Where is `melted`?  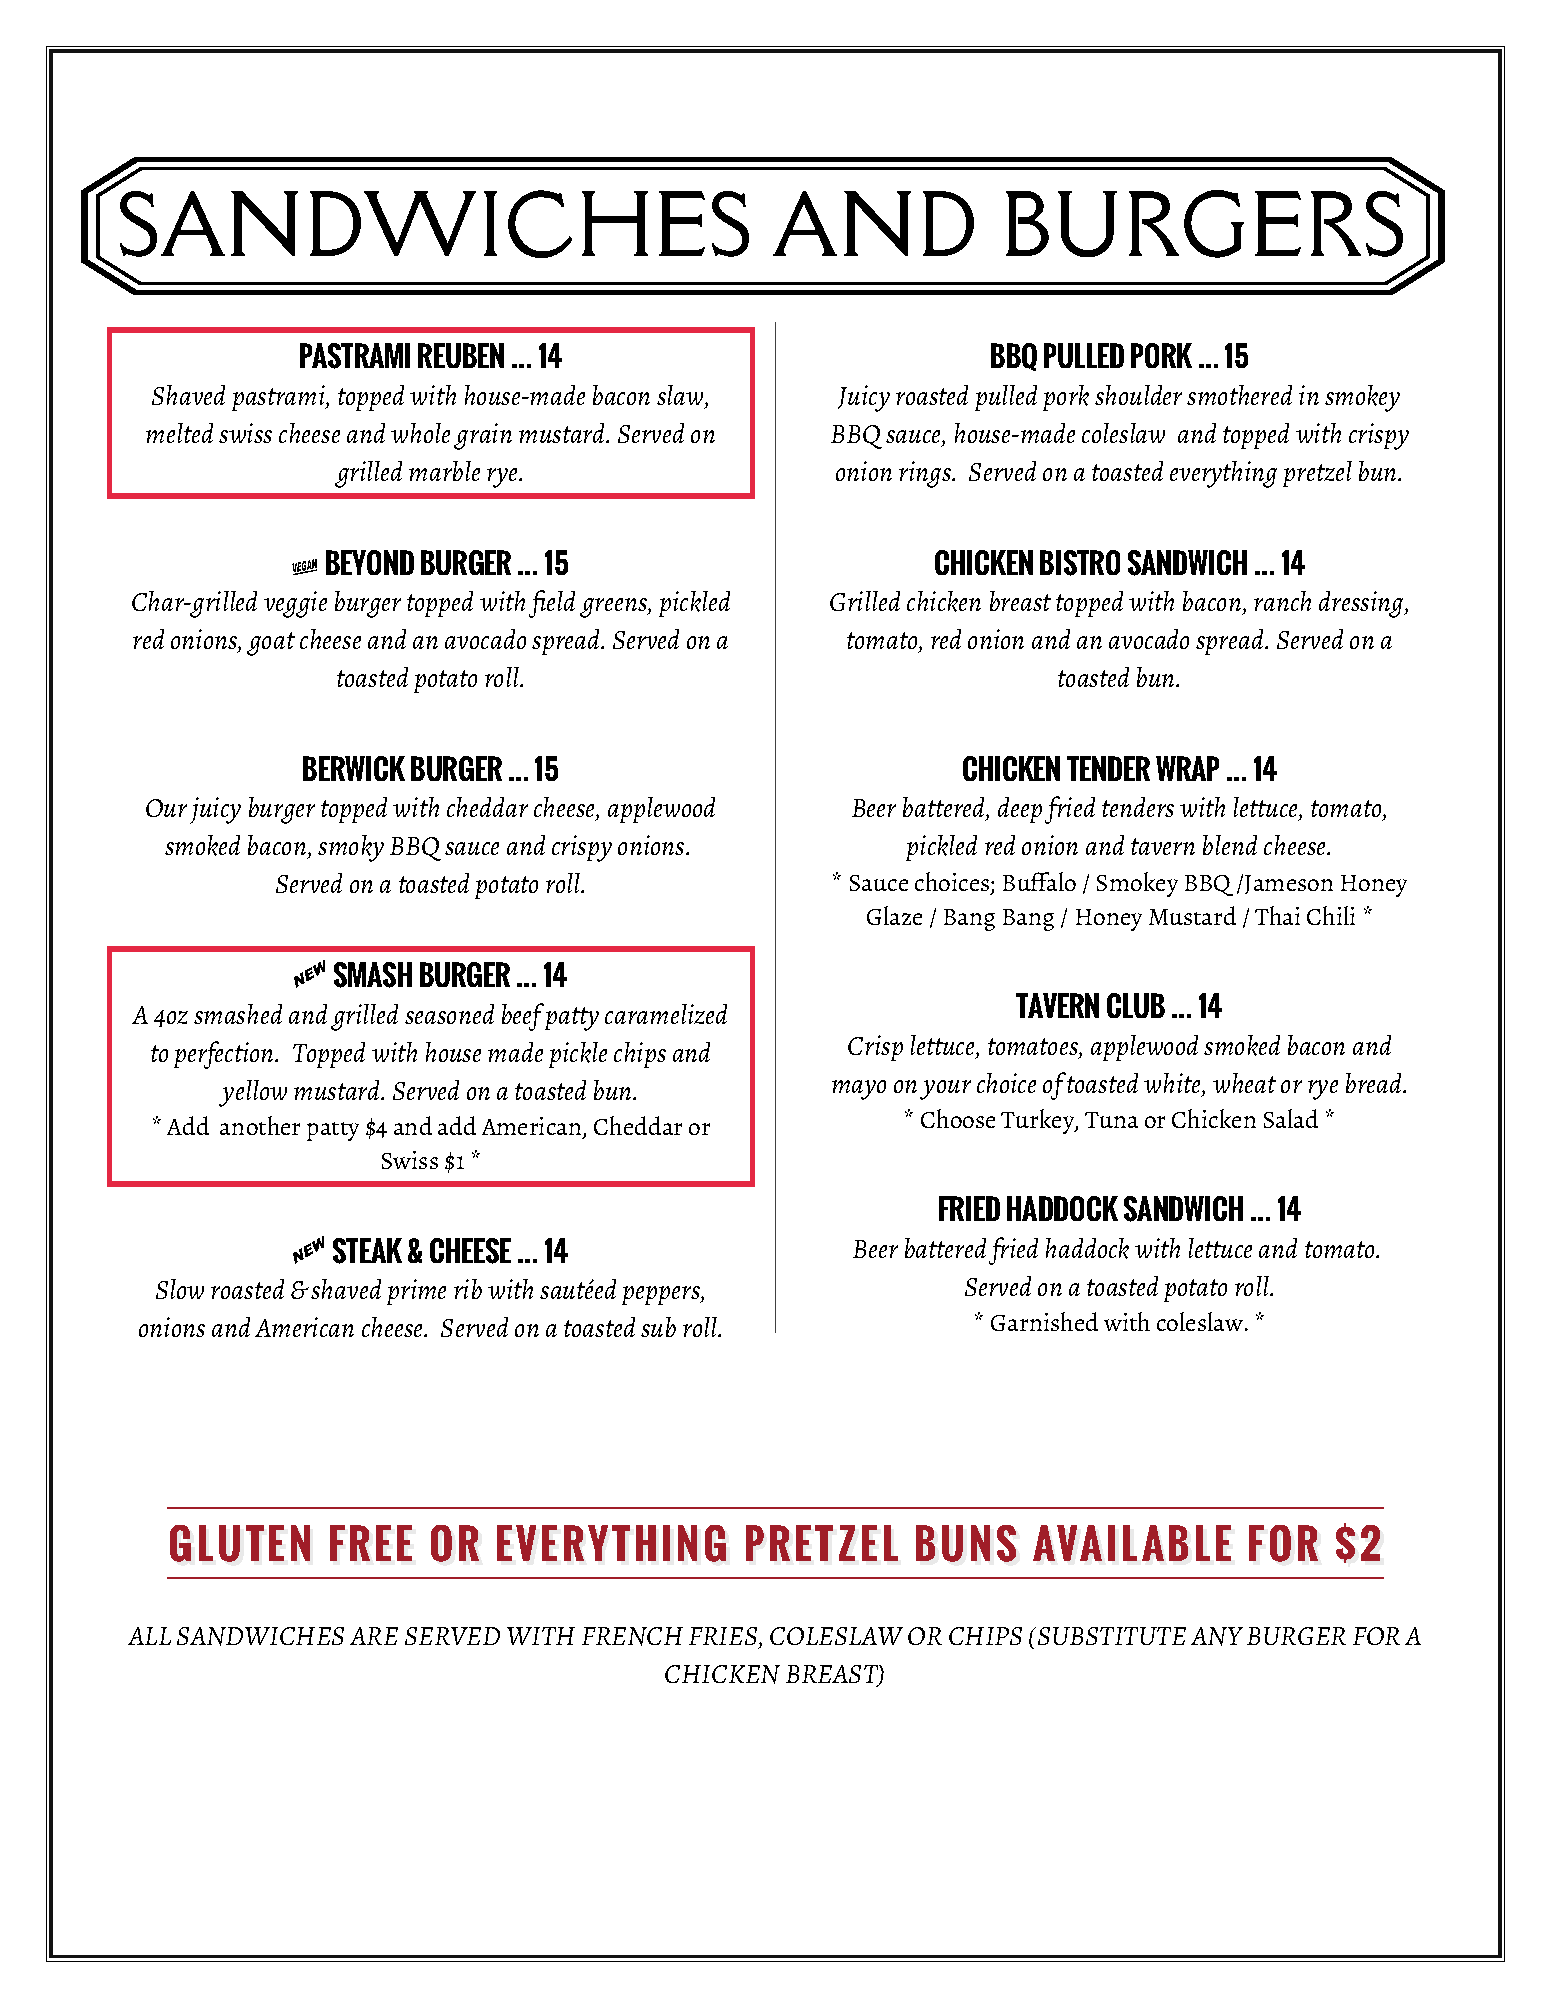 melted is located at coordinates (179, 433).
